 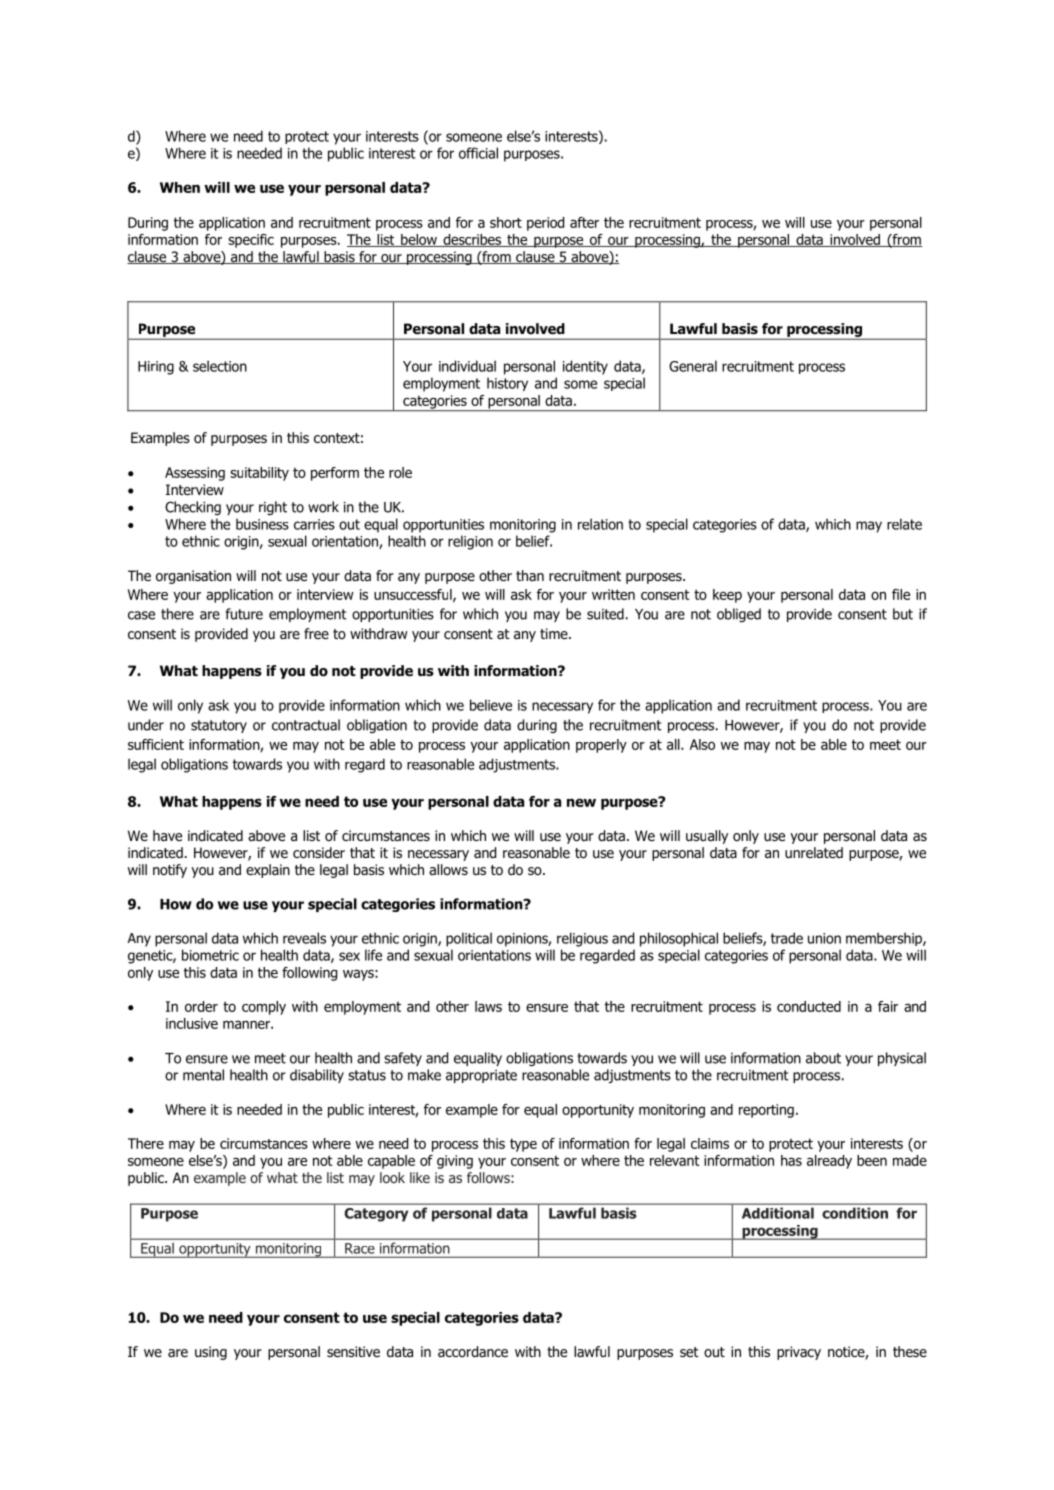 I want to click on political, so click(x=469, y=939).
